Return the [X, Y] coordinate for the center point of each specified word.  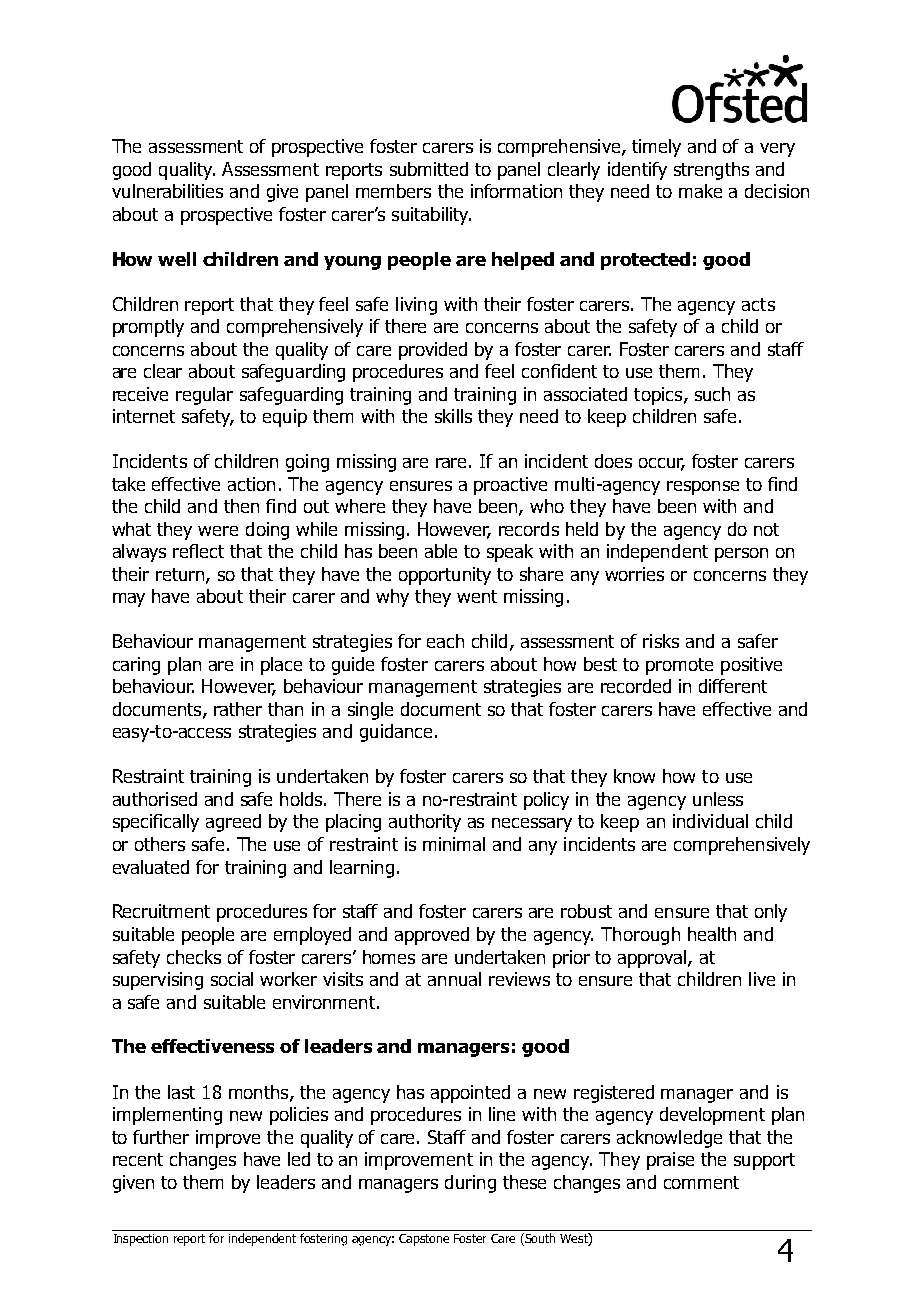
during [470, 1184]
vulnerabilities [167, 191]
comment [701, 1182]
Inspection [141, 1240]
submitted [429, 169]
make [700, 191]
